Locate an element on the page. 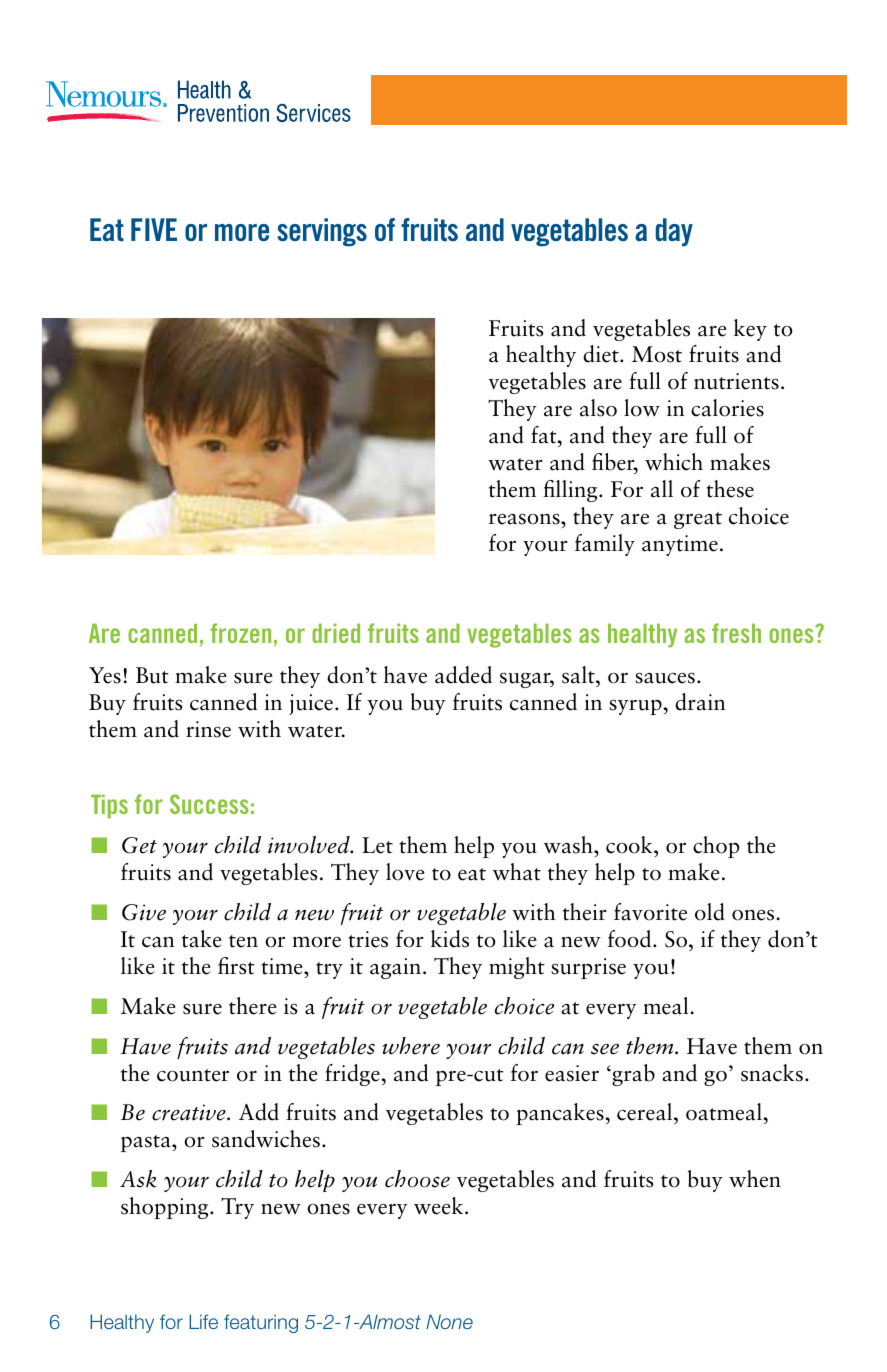 Image resolution: width=887 pixels, height=1372 pixels. None is located at coordinates (449, 1321).
